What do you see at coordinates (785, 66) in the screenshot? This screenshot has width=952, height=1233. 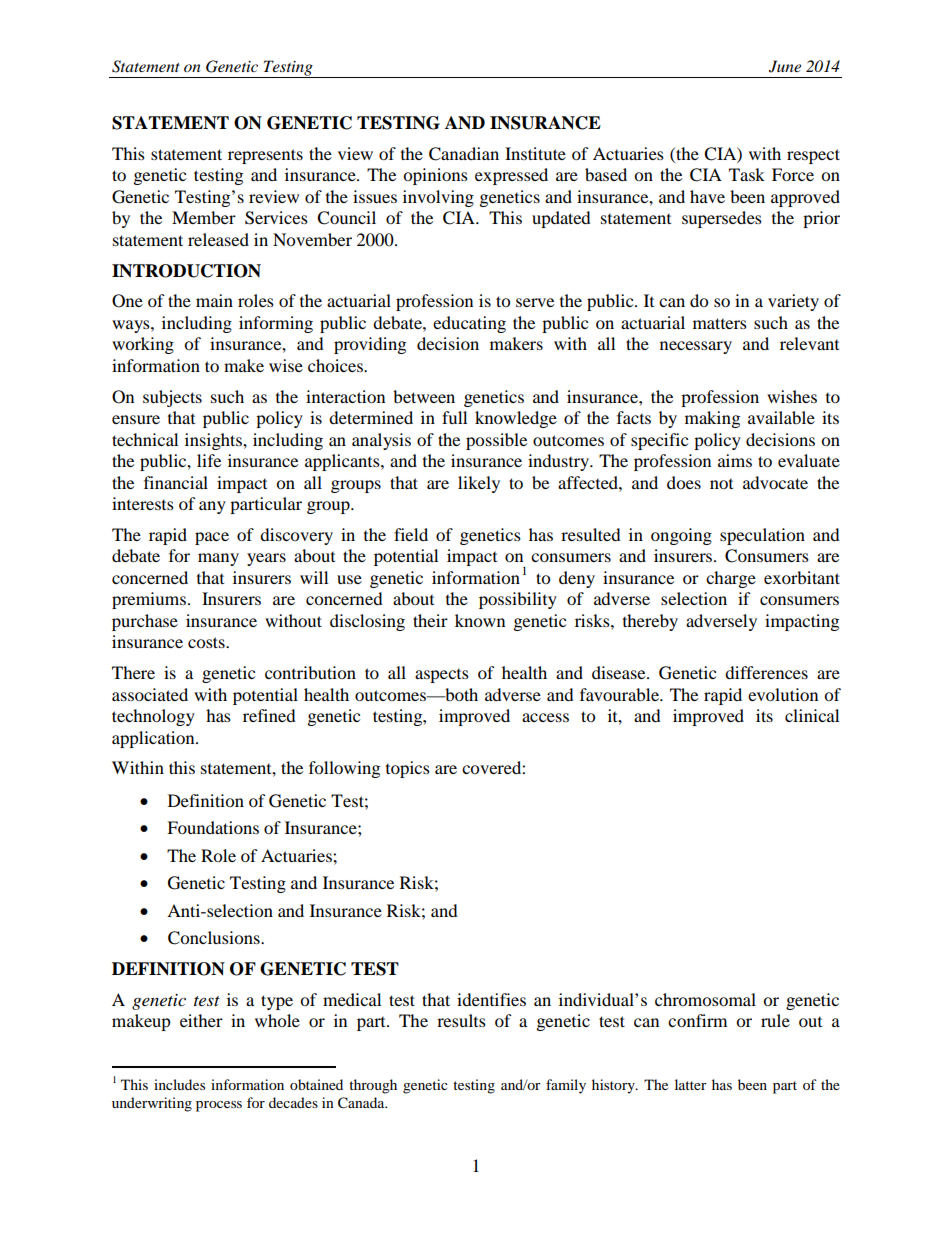 I see `June` at bounding box center [785, 66].
